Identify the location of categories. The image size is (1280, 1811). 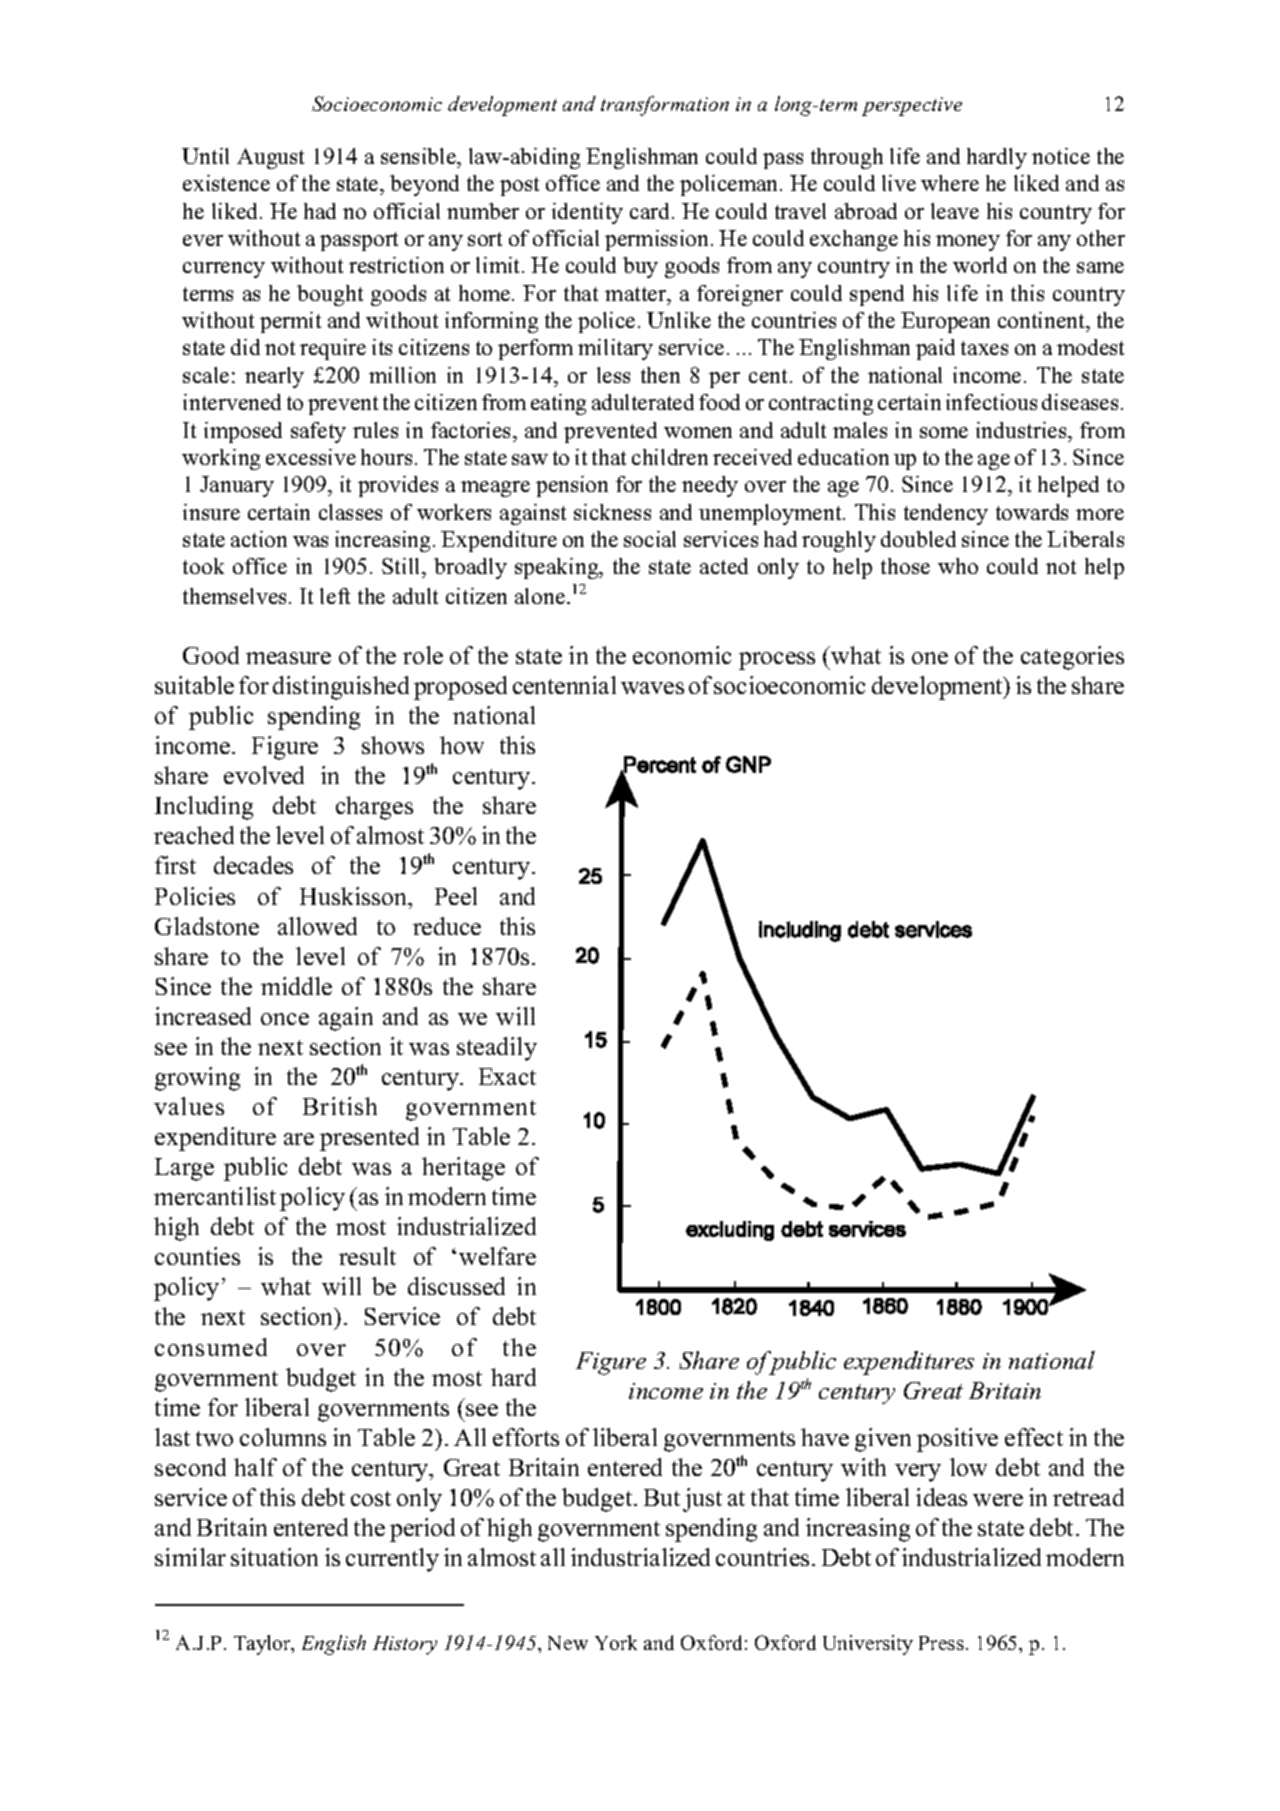
(1072, 658).
